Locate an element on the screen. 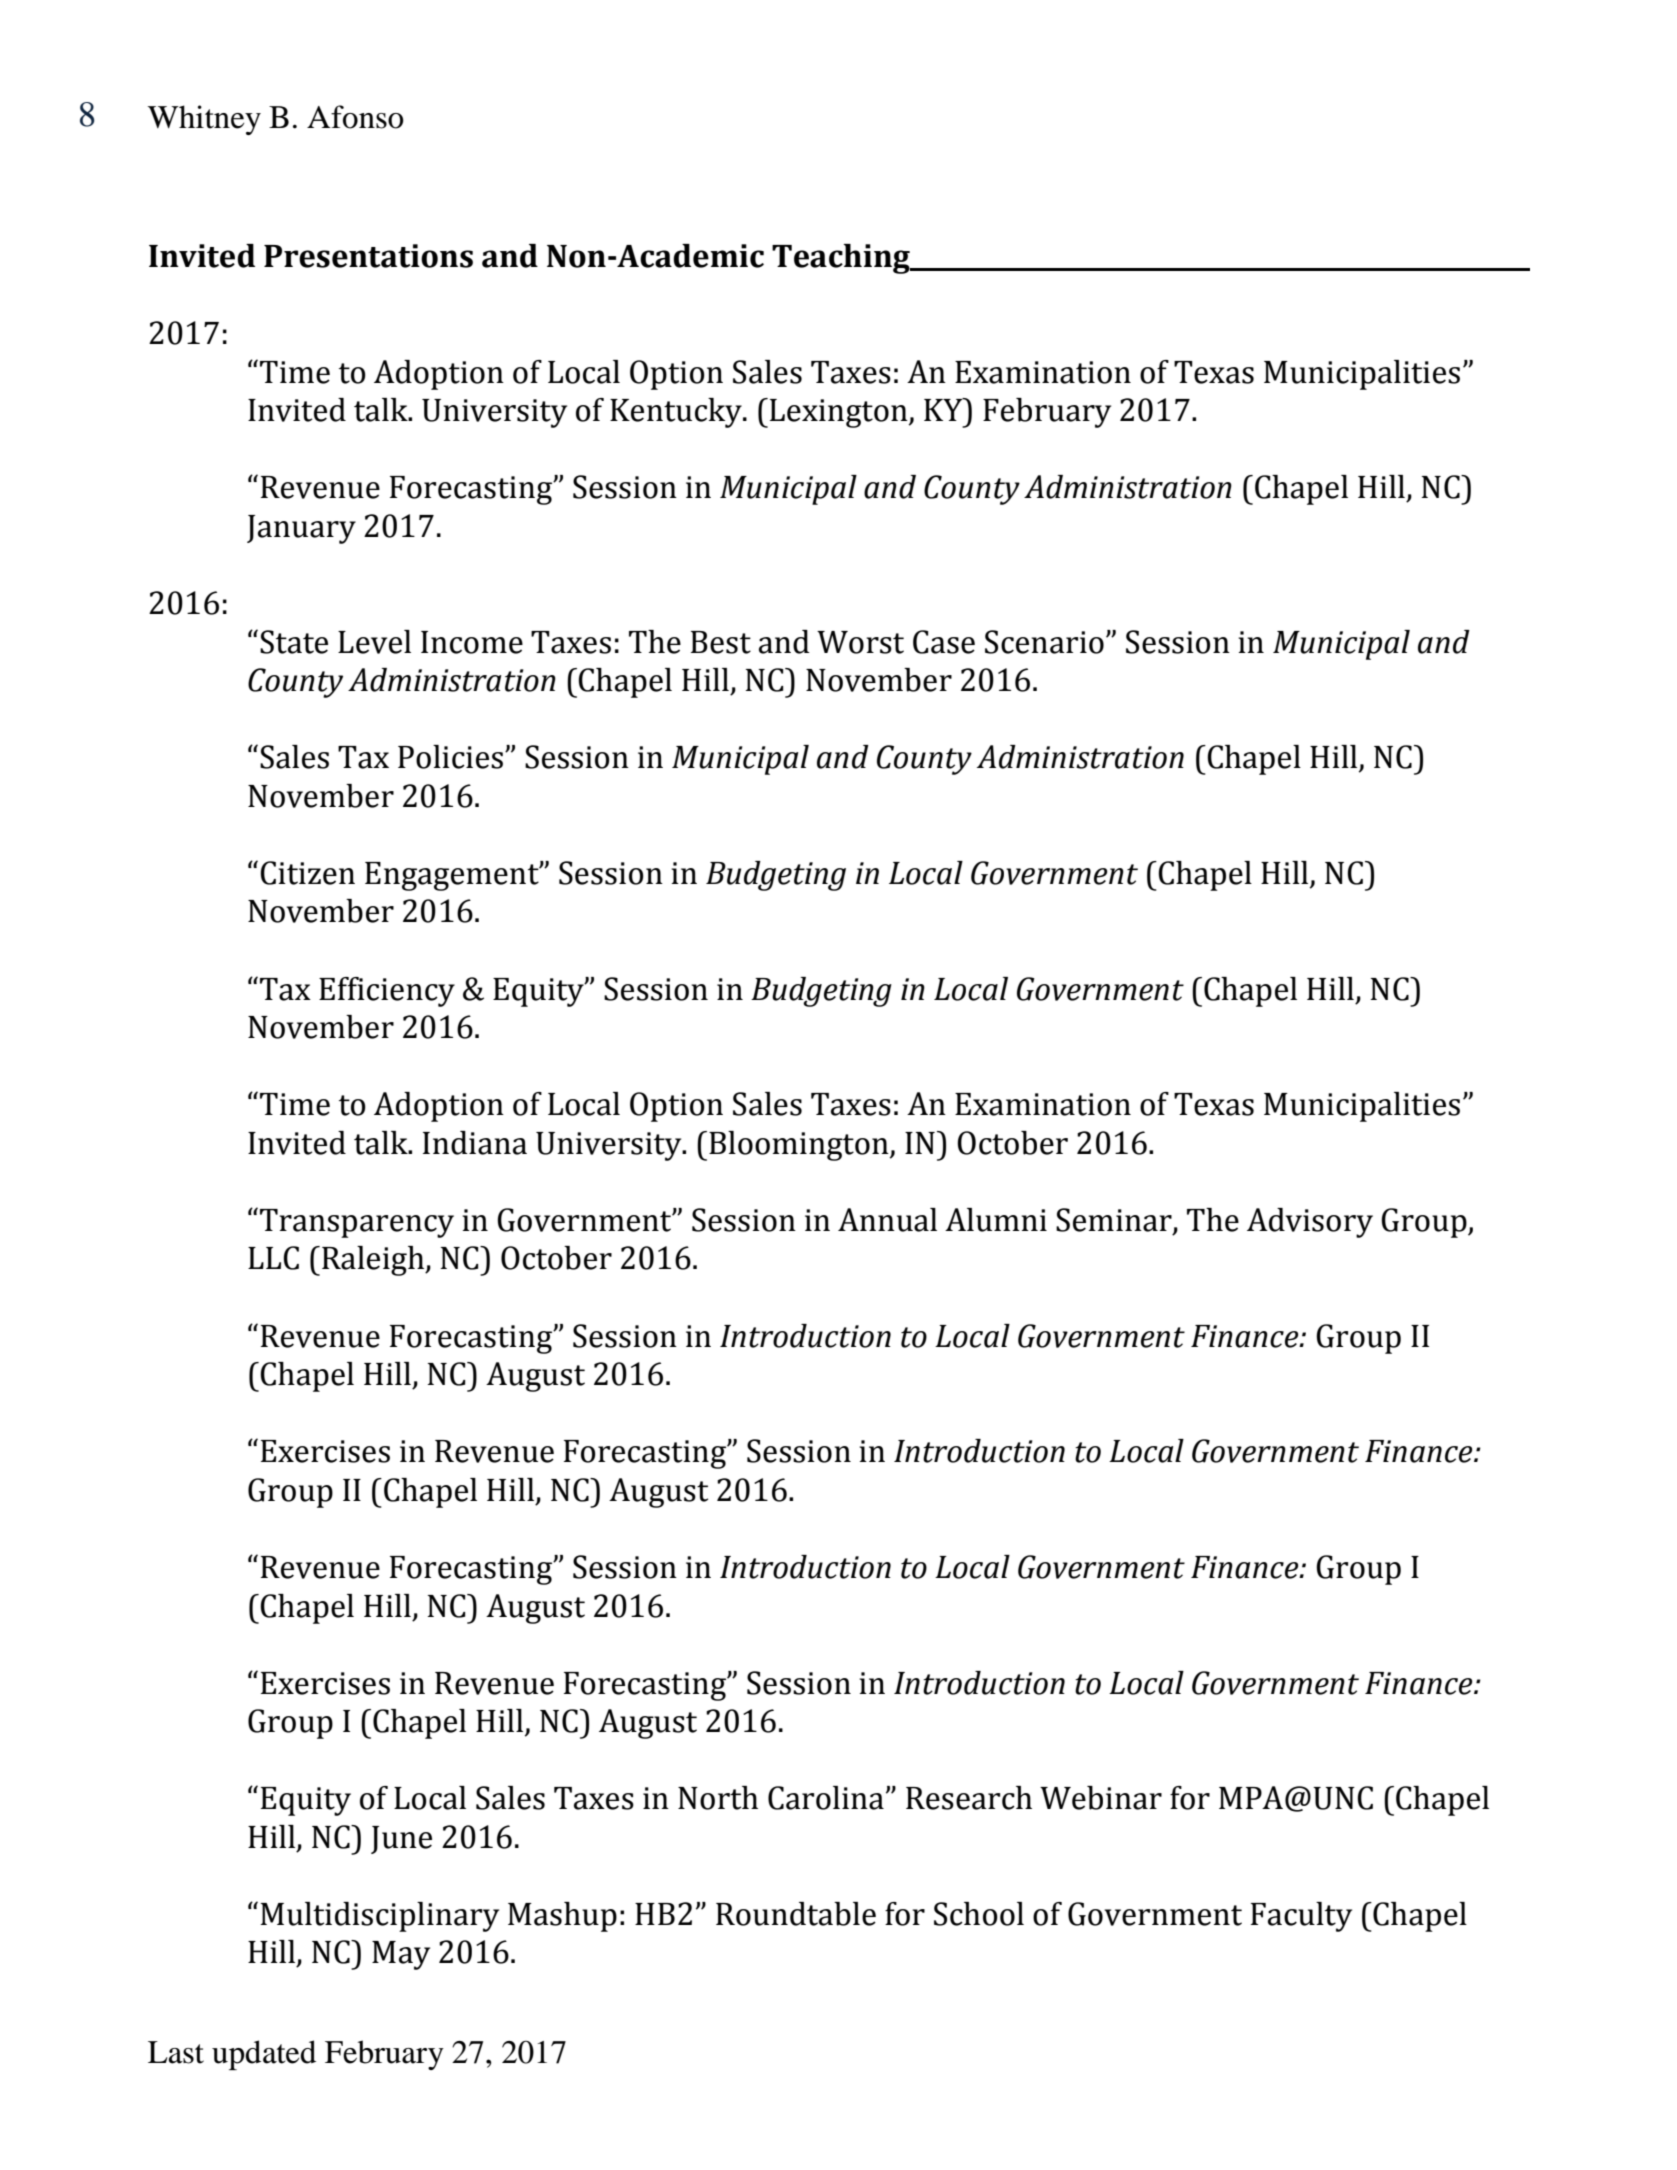  updated is located at coordinates (264, 2055).
